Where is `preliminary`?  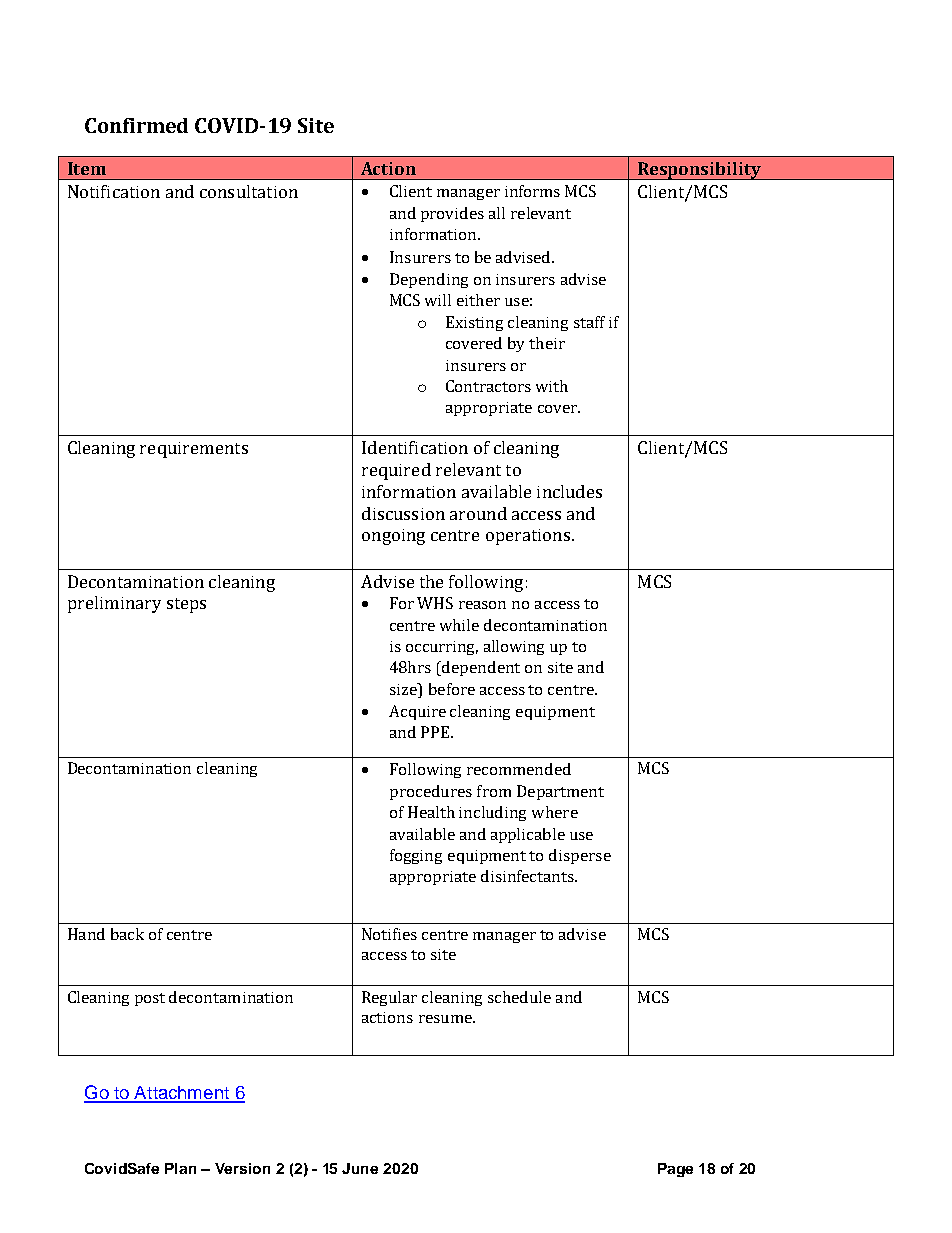
preliminary is located at coordinates (114, 604).
